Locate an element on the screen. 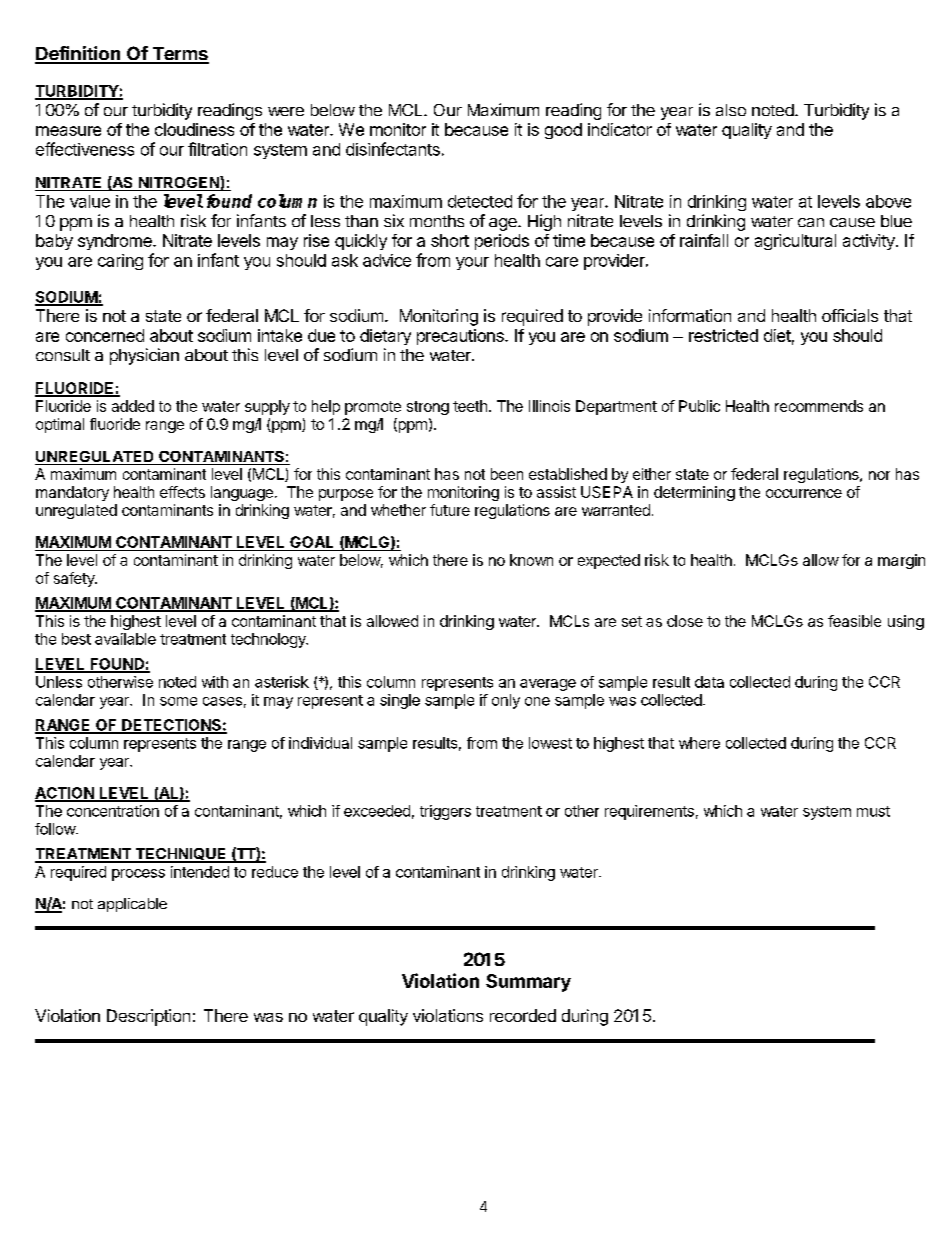  concerned is located at coordinates (105, 335).
